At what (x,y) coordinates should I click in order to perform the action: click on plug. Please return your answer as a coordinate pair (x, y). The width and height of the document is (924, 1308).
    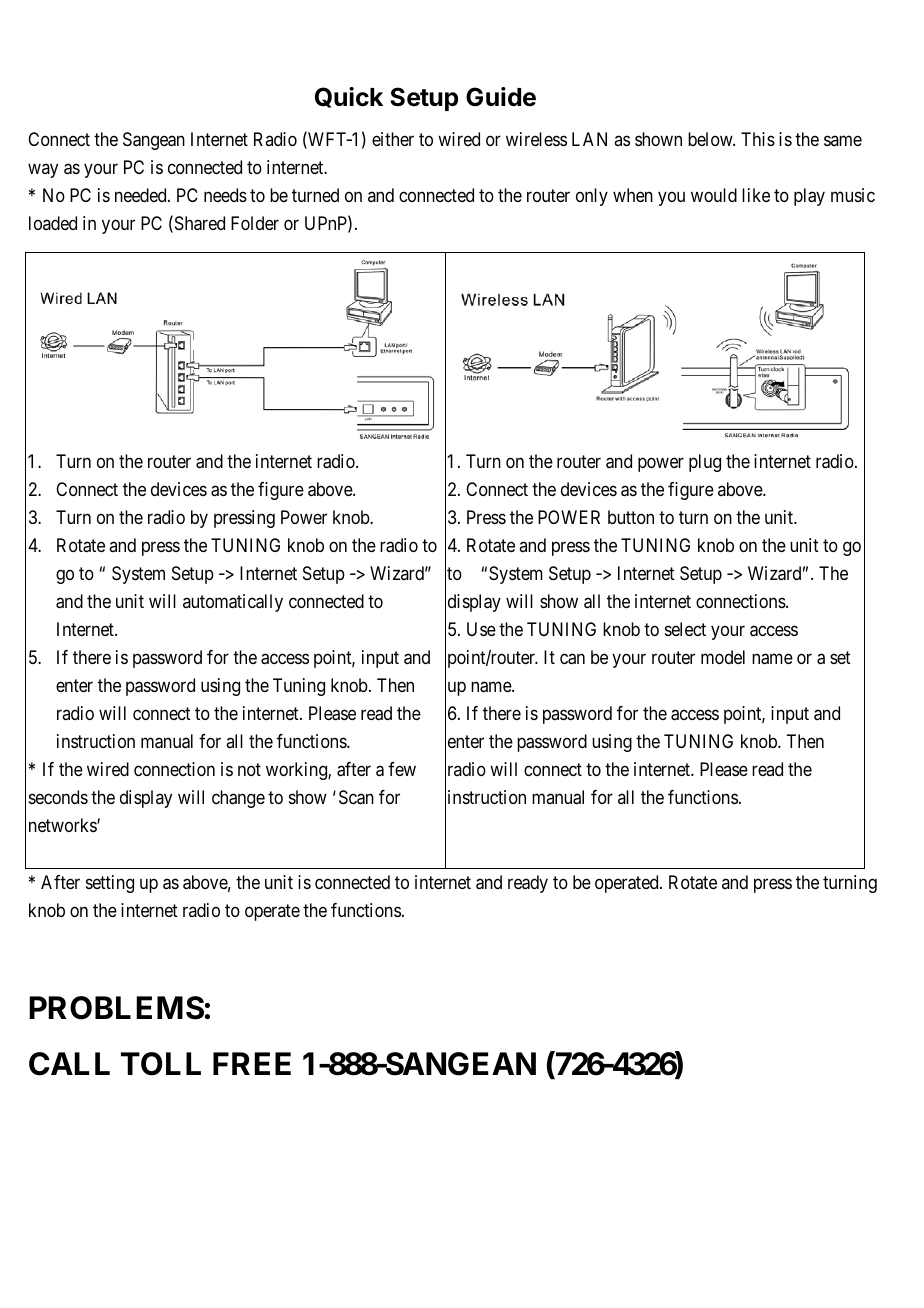
    Looking at the image, I should click on (705, 463).
